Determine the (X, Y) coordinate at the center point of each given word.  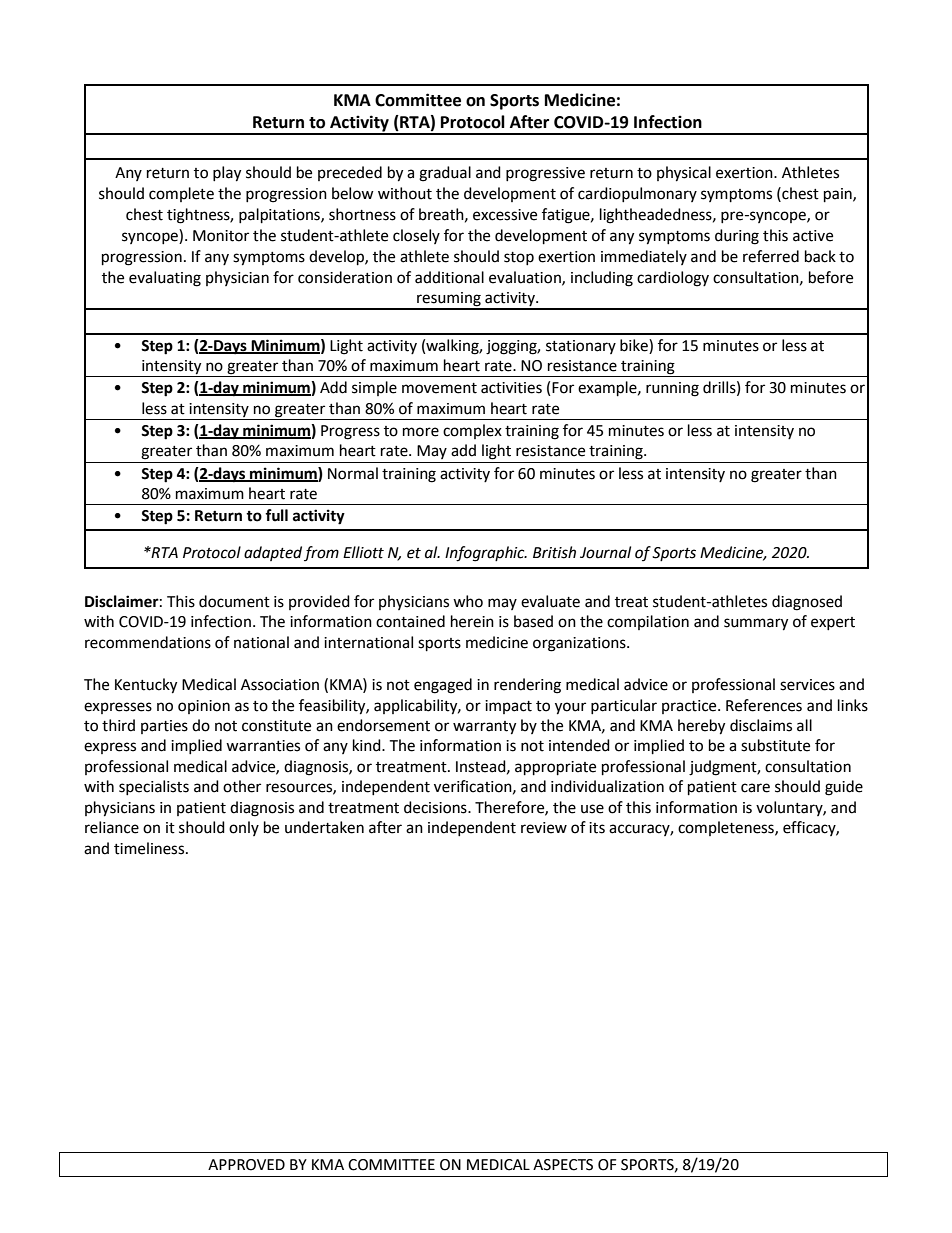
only (244, 828)
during (737, 237)
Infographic (486, 554)
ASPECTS (563, 1165)
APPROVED (246, 1165)
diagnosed (807, 603)
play (227, 174)
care (755, 788)
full (276, 515)
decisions (436, 807)
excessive (505, 215)
